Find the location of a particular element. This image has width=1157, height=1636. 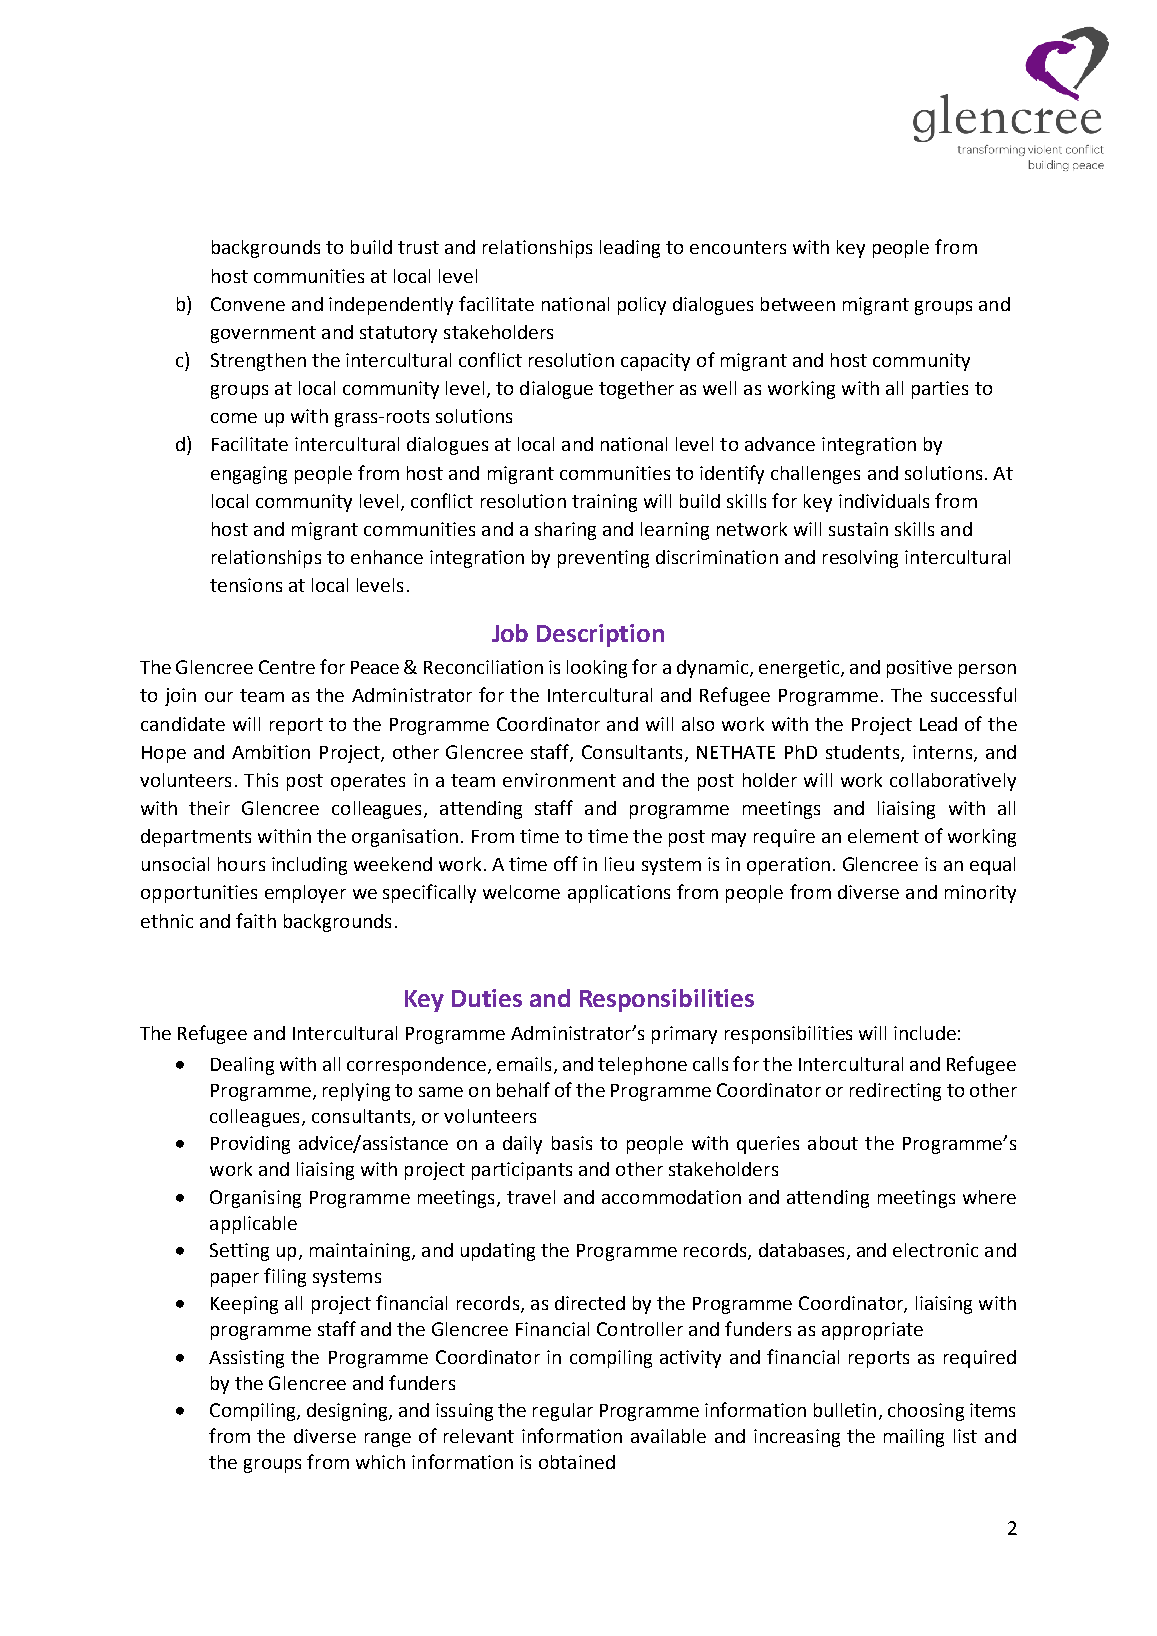

off is located at coordinates (566, 863).
